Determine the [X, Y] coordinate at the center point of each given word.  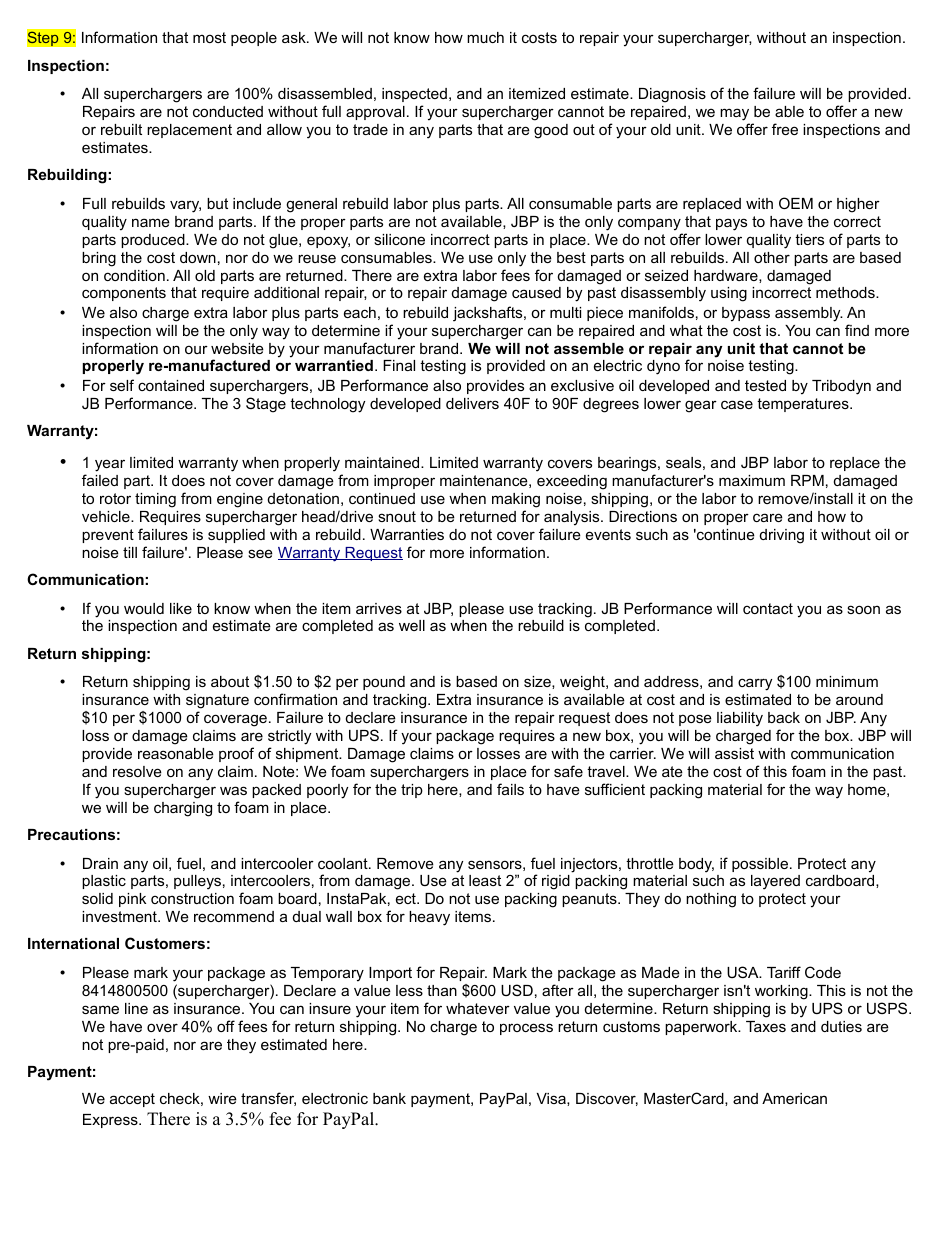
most [209, 37]
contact [768, 608]
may [734, 114]
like [181, 608]
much [485, 37]
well [412, 625]
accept [132, 1100]
